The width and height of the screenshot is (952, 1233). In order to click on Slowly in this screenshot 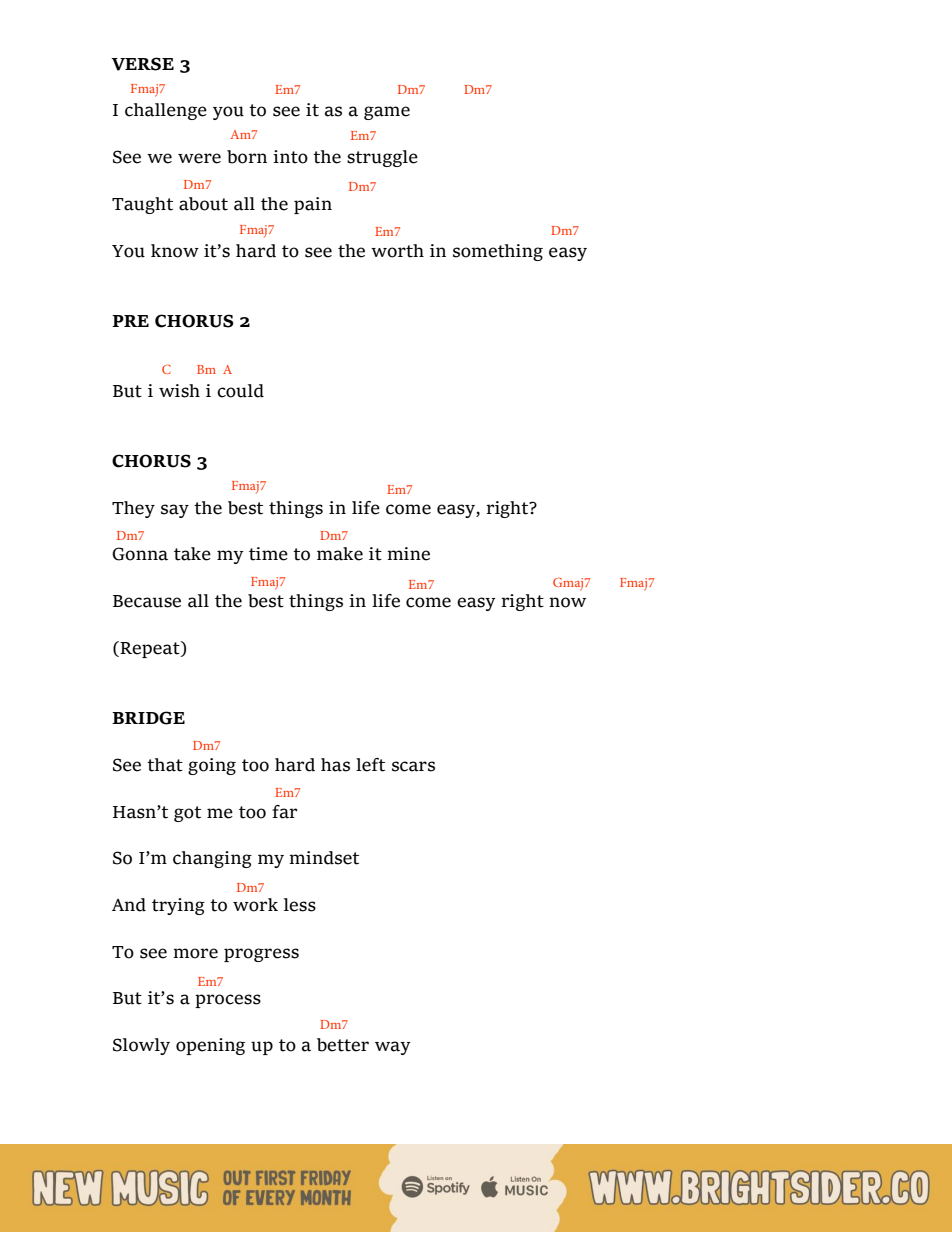, I will do `click(141, 1046)`.
